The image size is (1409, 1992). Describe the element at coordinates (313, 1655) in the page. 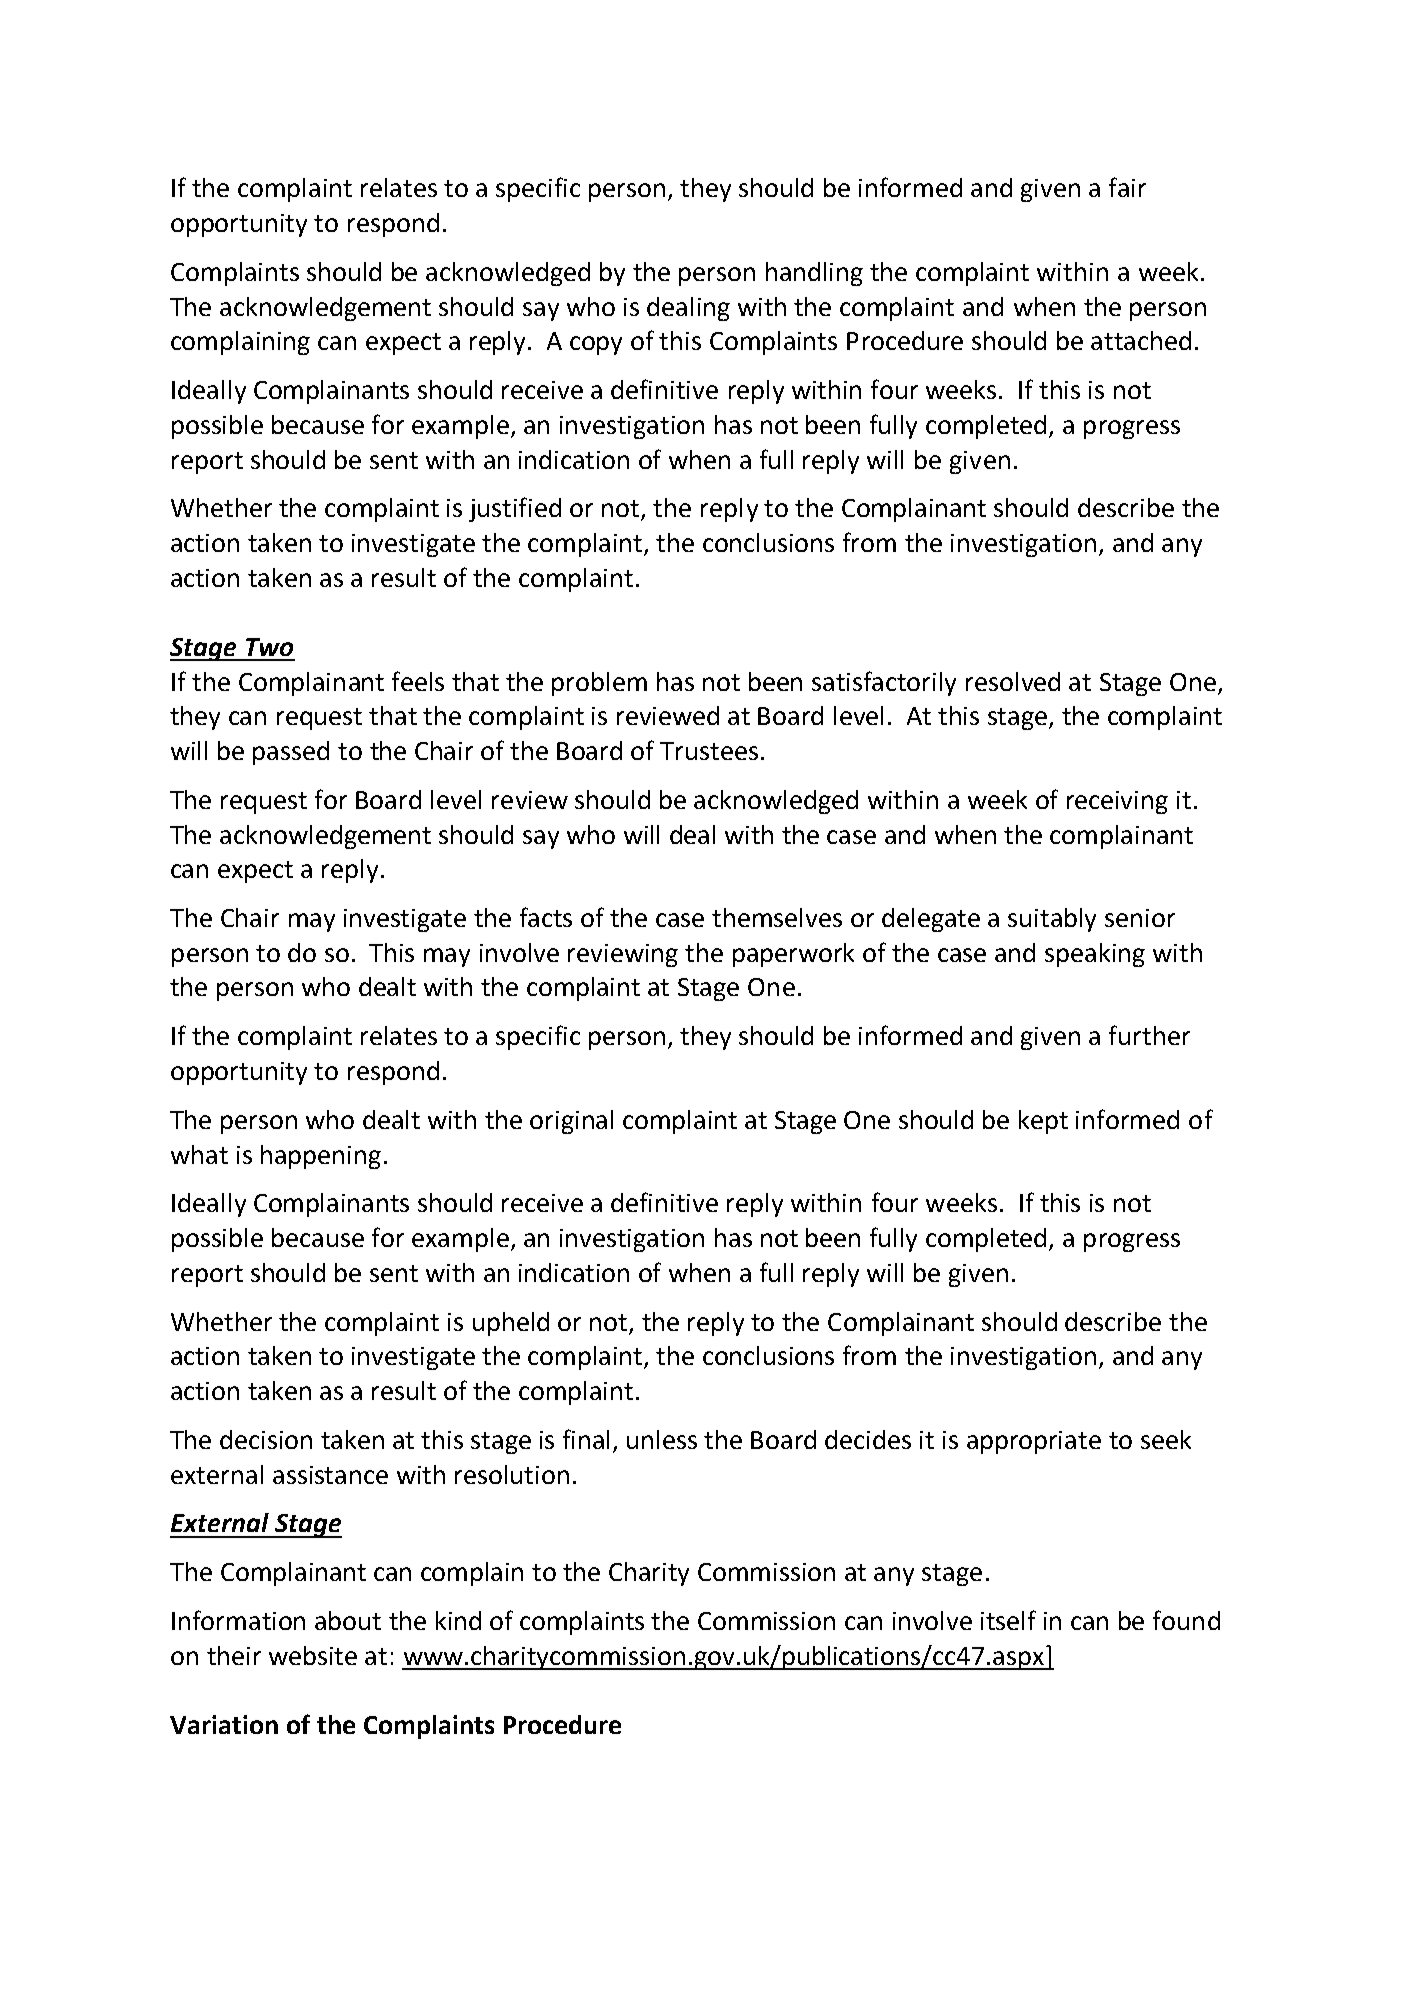

I see `website` at that location.
